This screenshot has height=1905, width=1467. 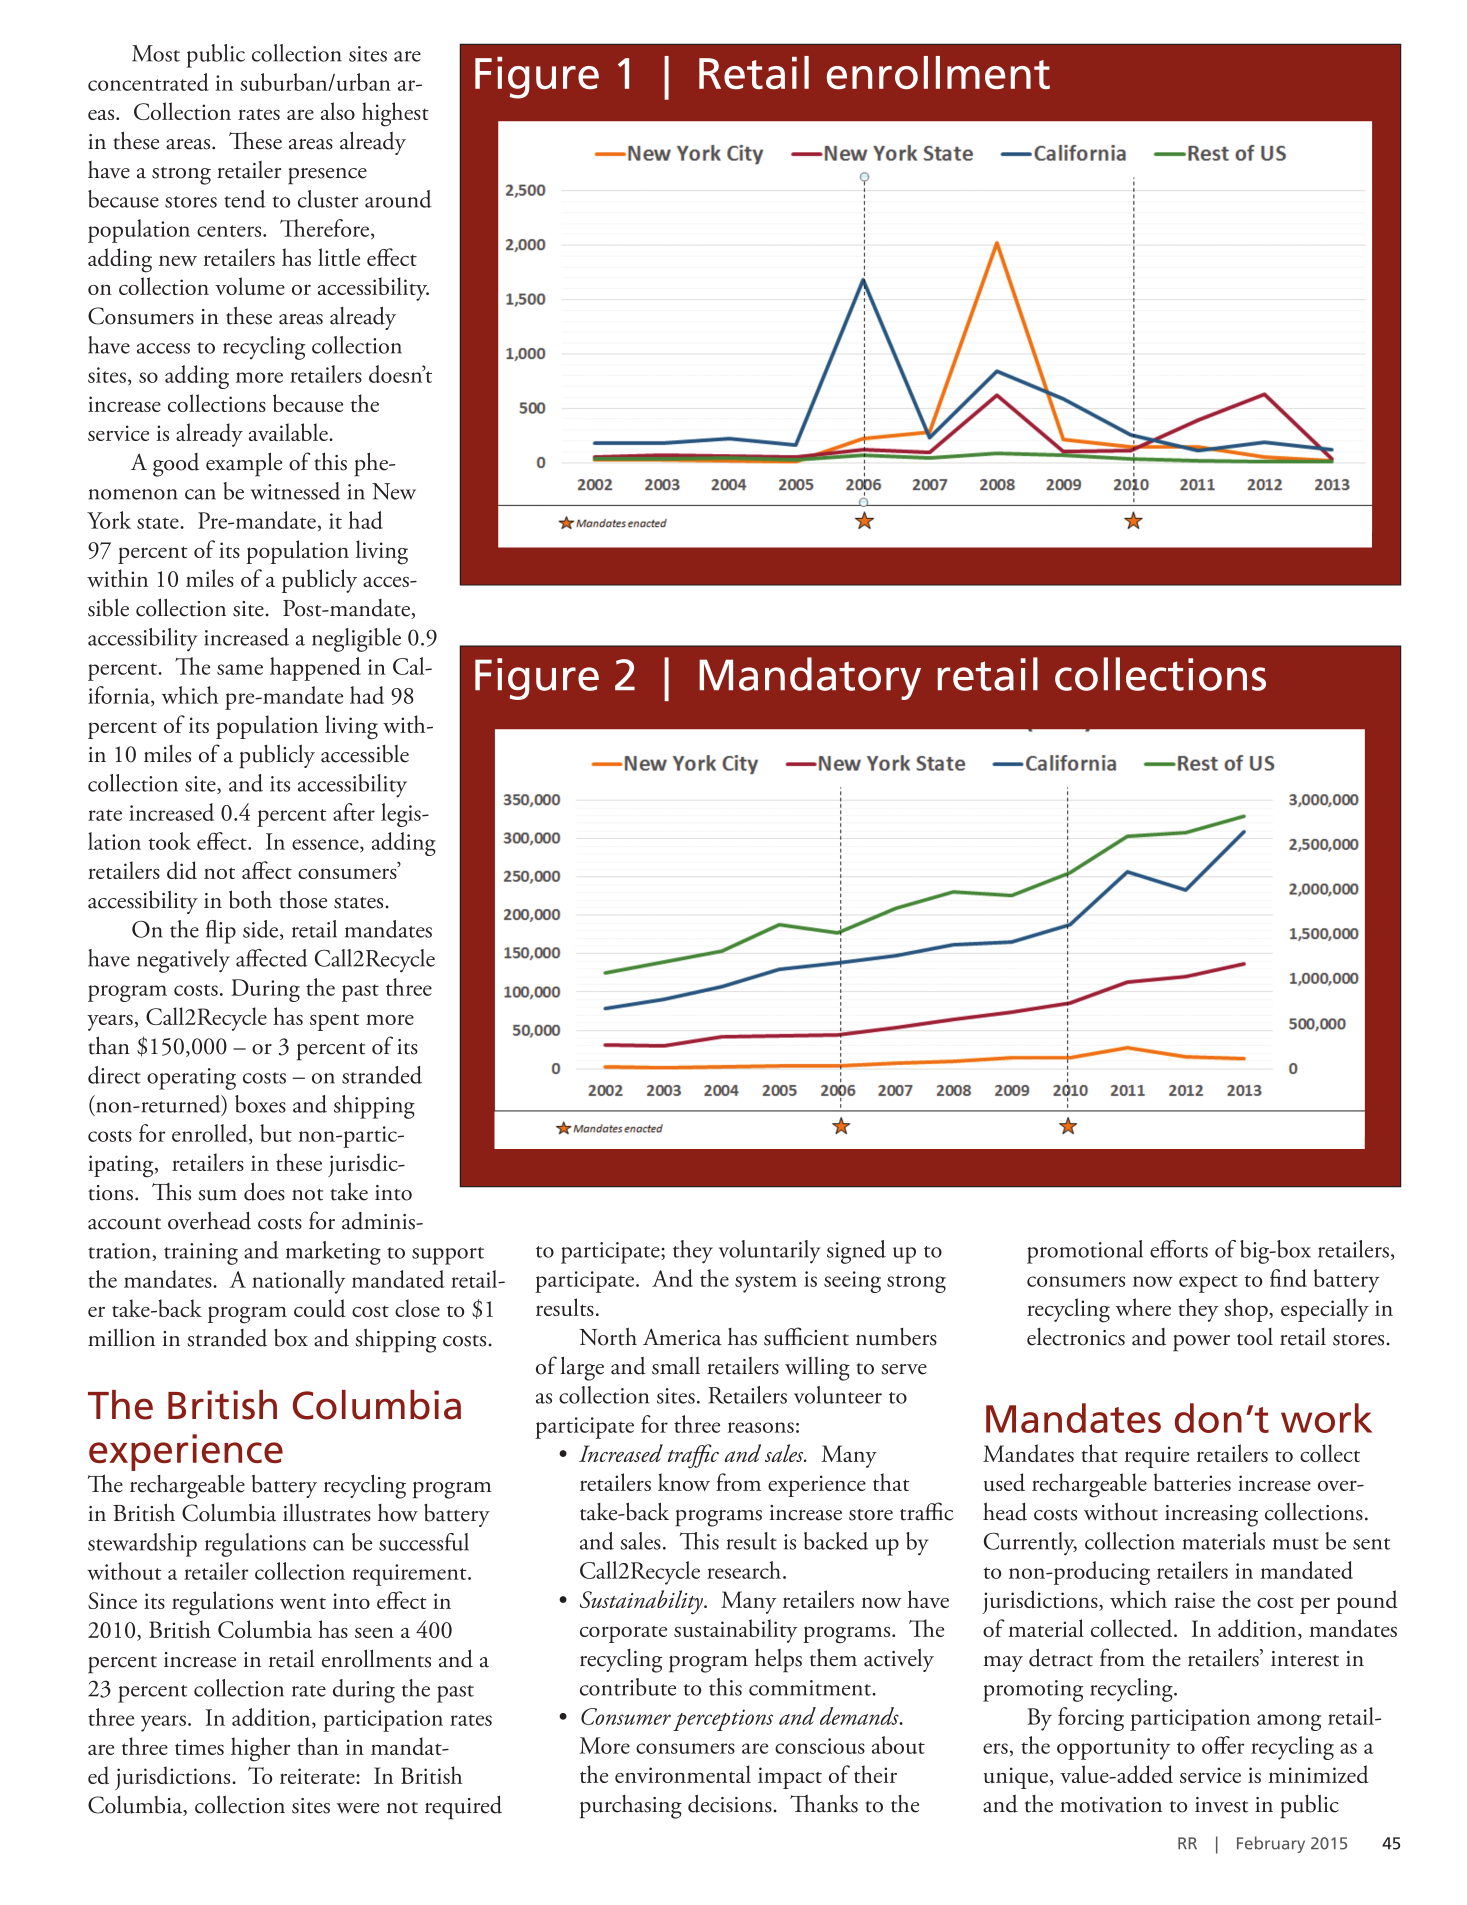 I want to click on power, so click(x=1201, y=1343).
